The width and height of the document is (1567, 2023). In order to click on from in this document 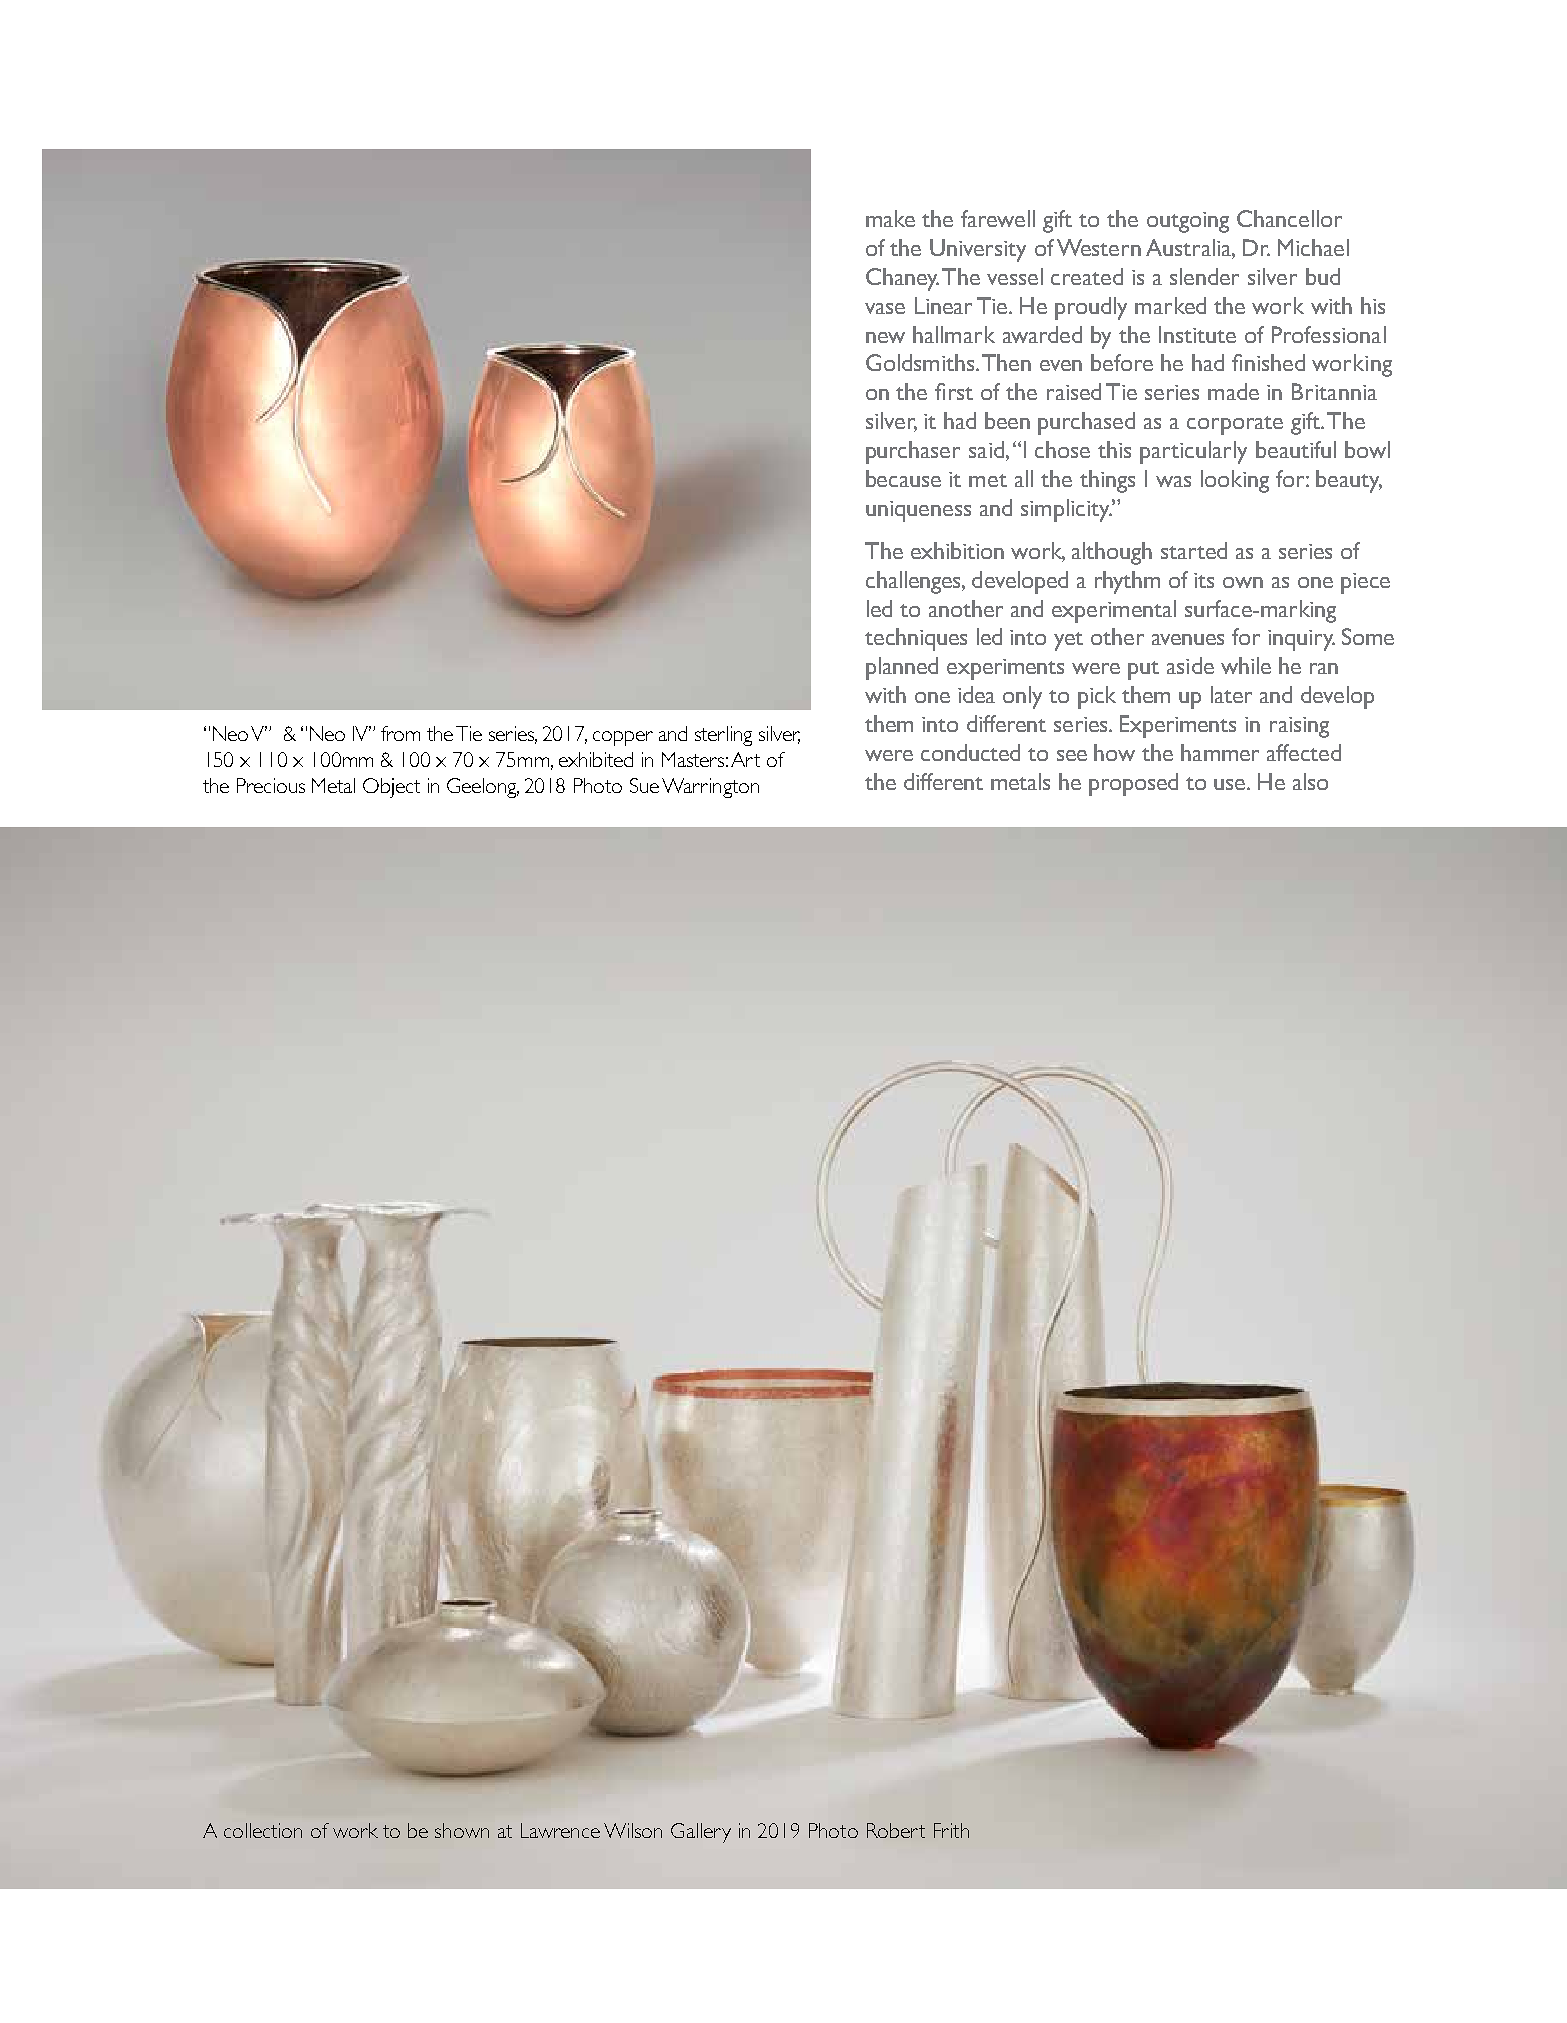, I will do `click(400, 733)`.
